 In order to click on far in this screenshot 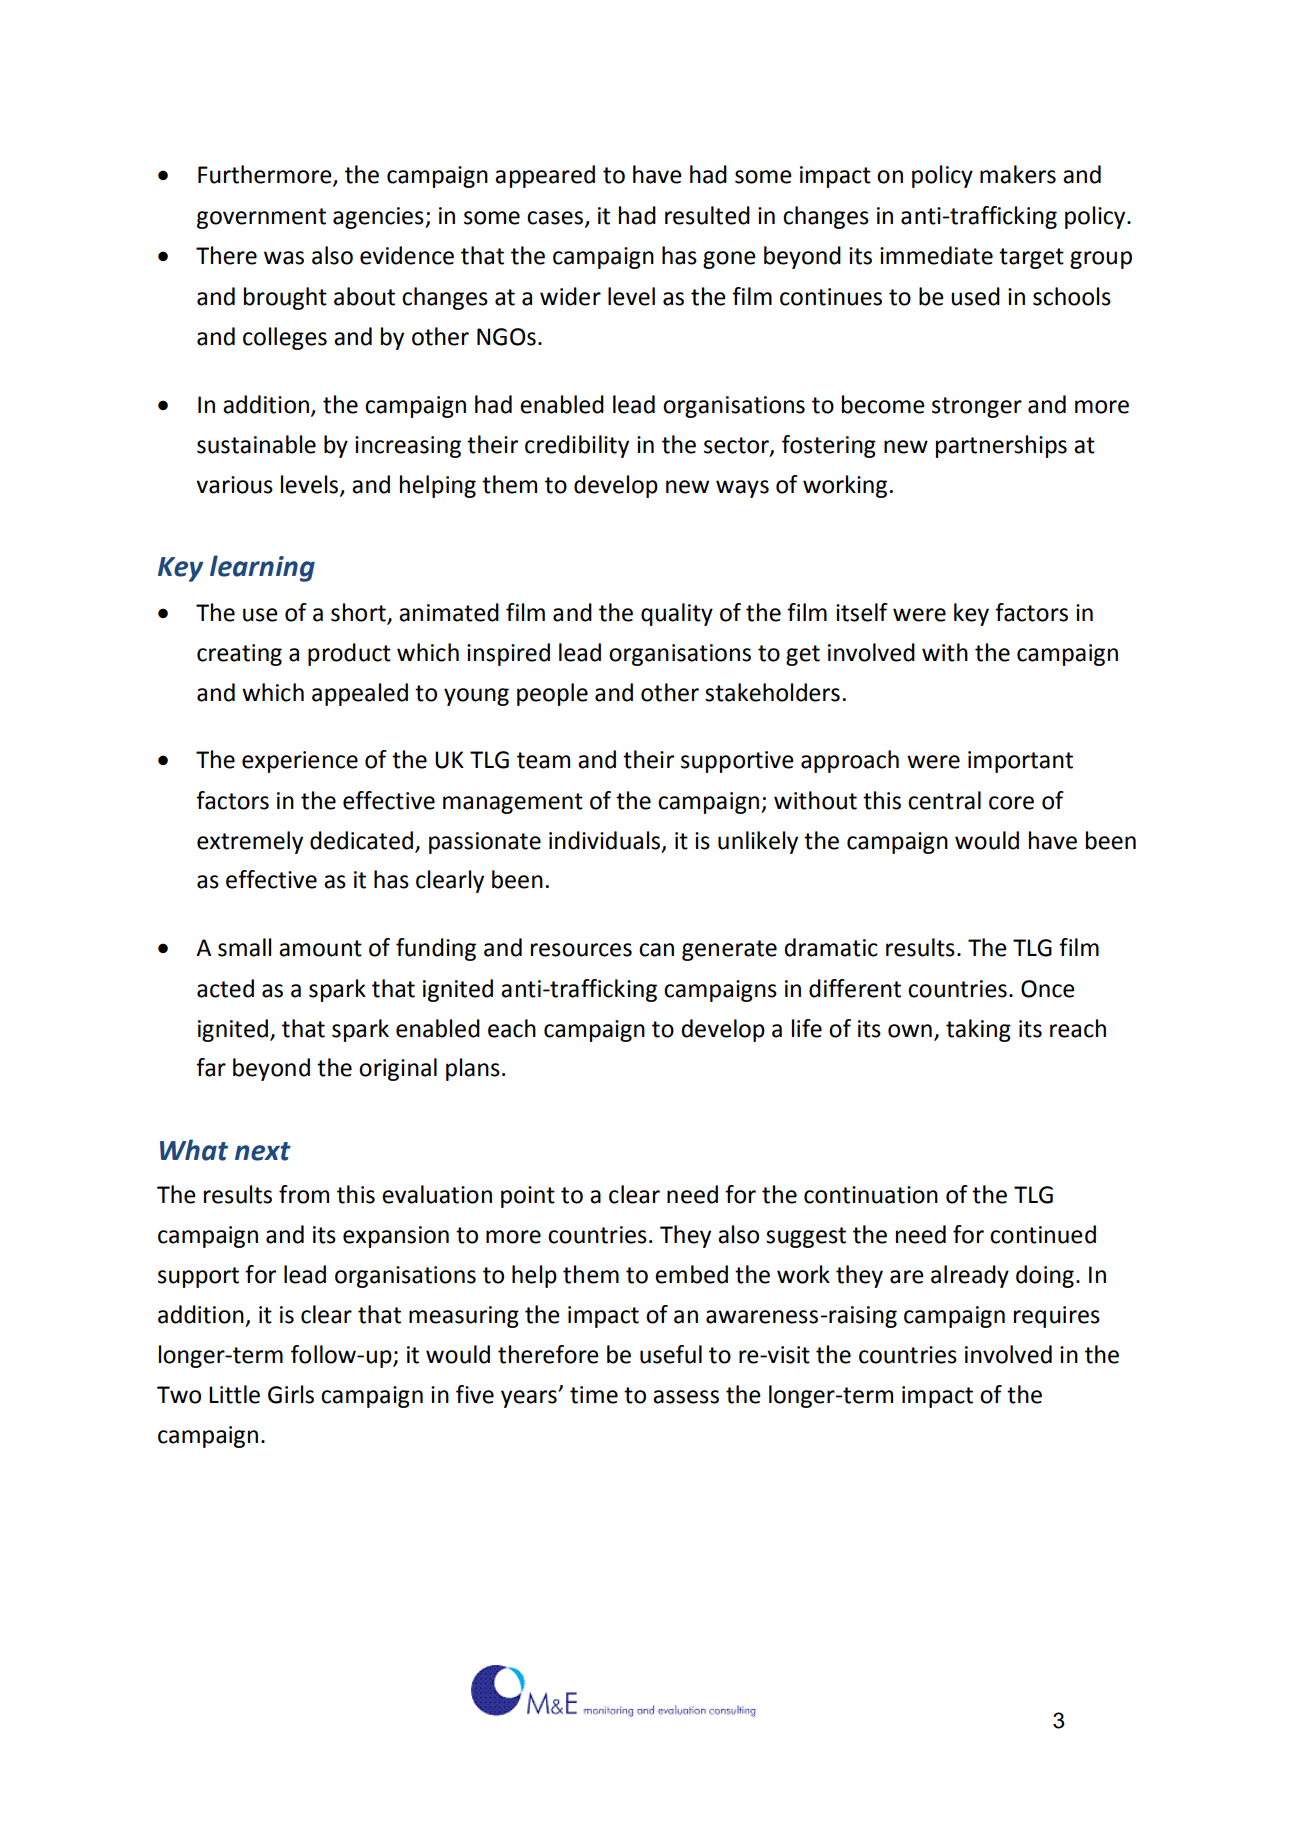, I will do `click(211, 1067)`.
